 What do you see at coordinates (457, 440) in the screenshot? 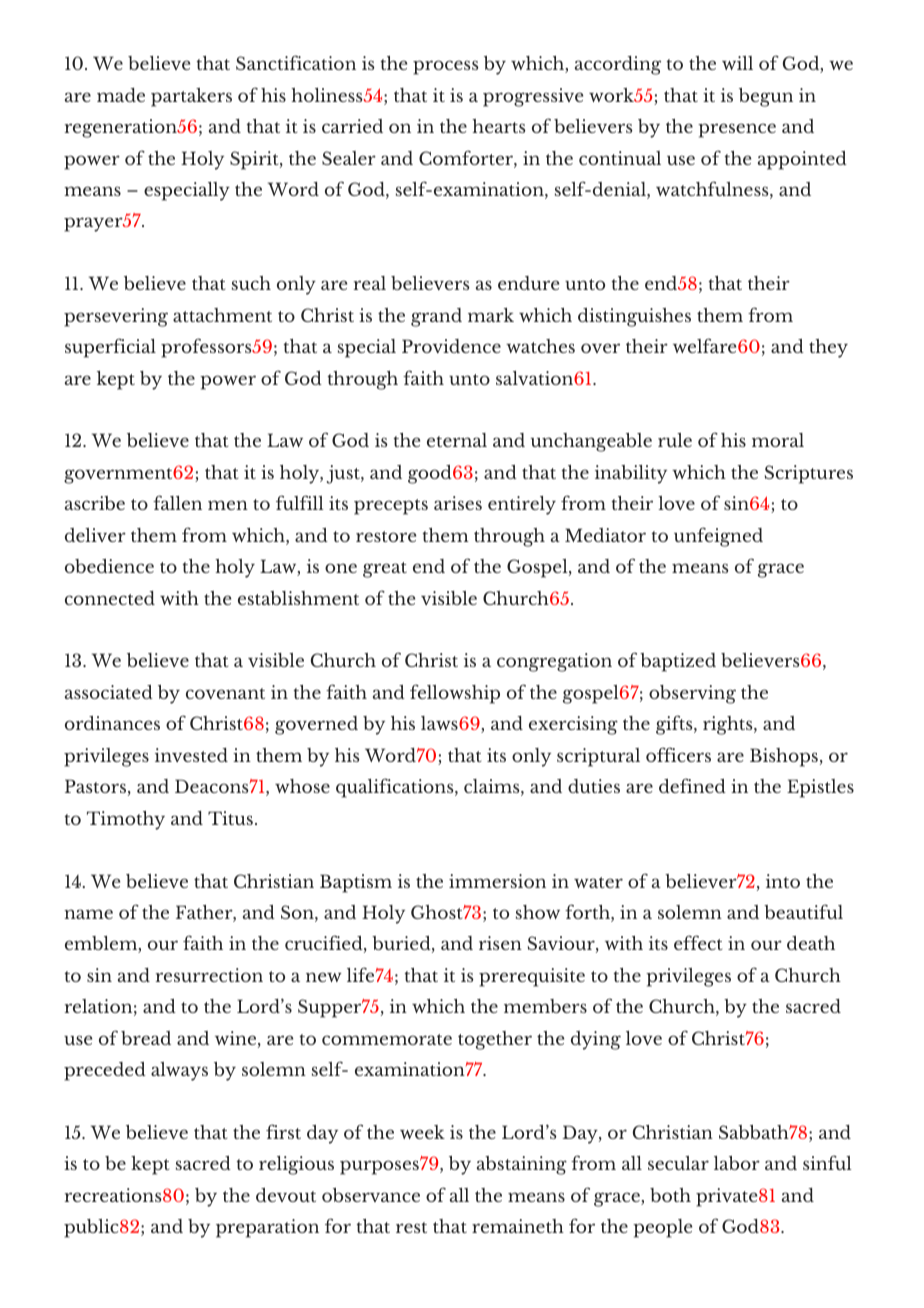
I see `eternal` at bounding box center [457, 440].
